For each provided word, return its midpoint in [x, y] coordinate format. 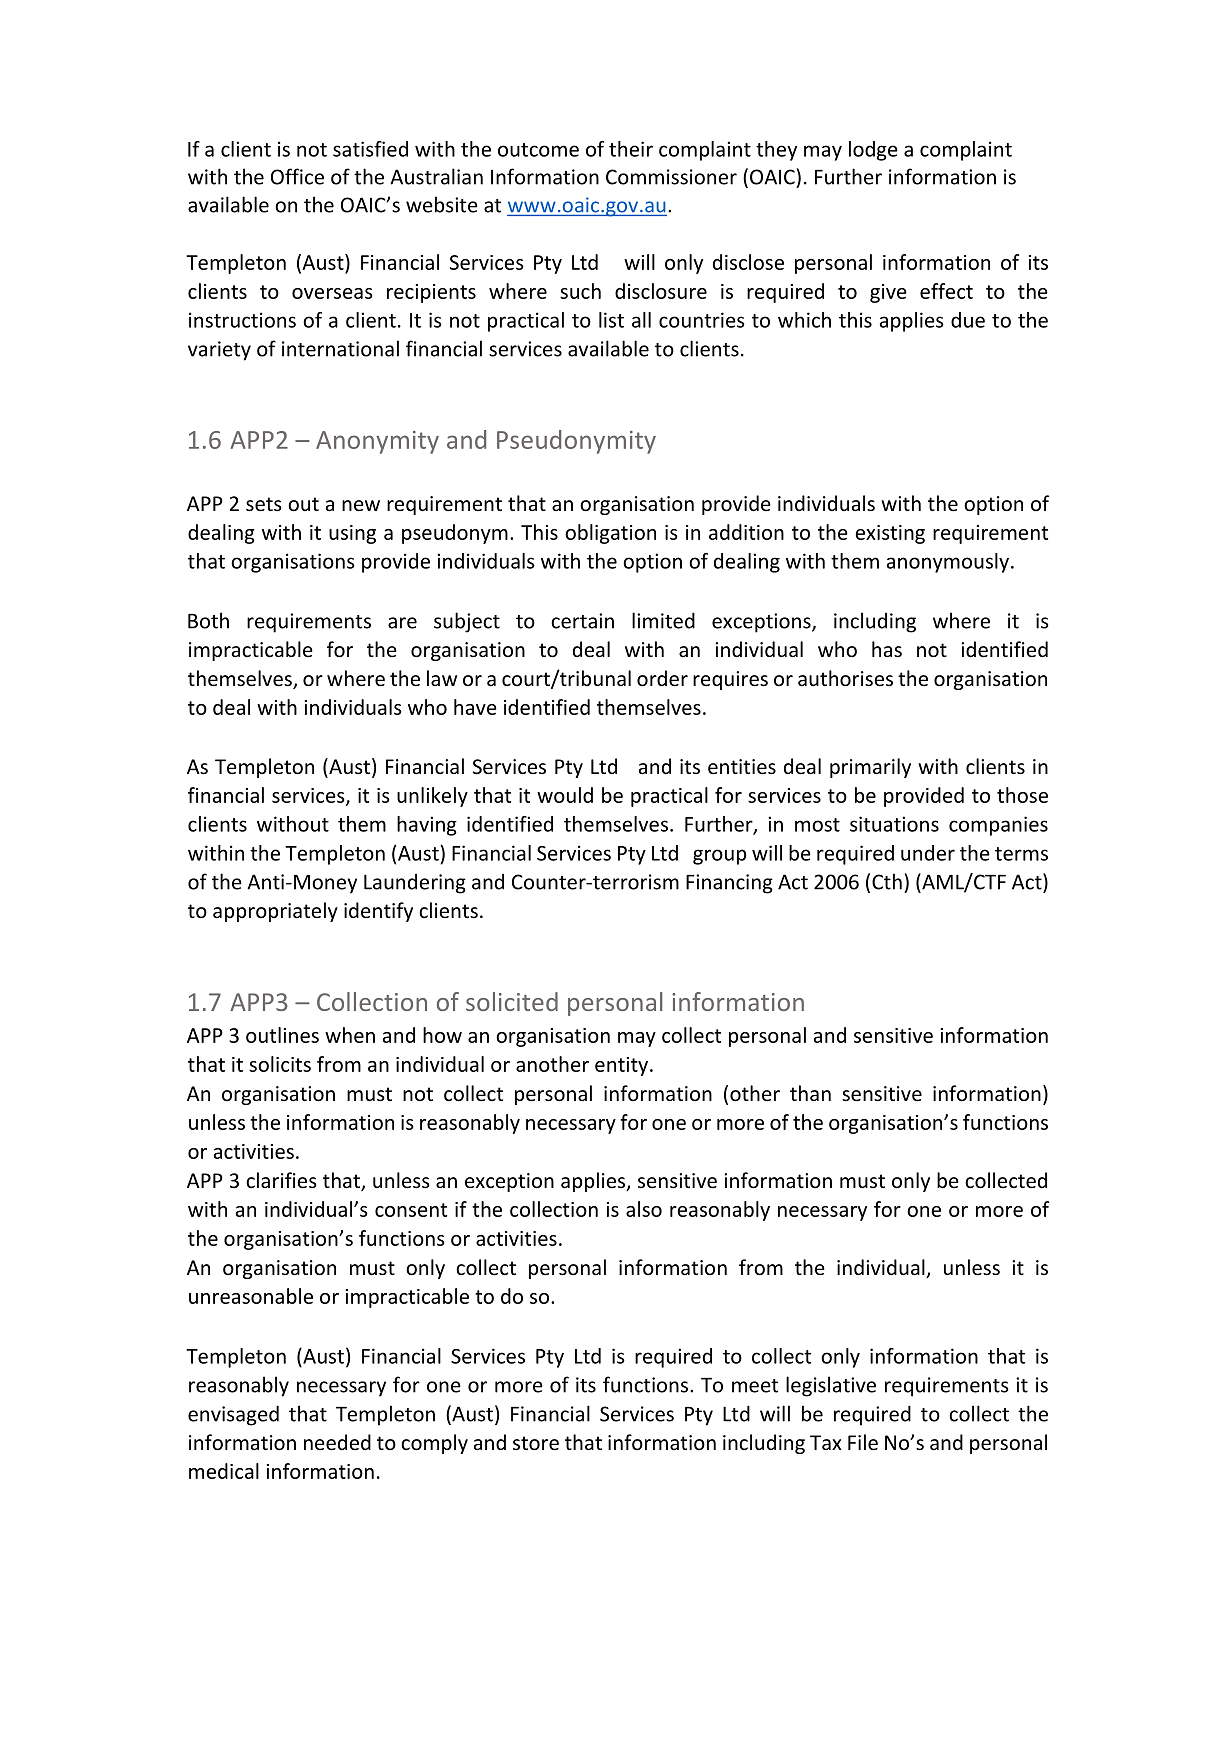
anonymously [949, 563]
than [810, 1093]
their [631, 149]
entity [623, 1066]
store [536, 1443]
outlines [282, 1035]
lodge [873, 151]
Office [297, 176]
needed [337, 1442]
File [863, 1442]
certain [582, 621]
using [352, 534]
